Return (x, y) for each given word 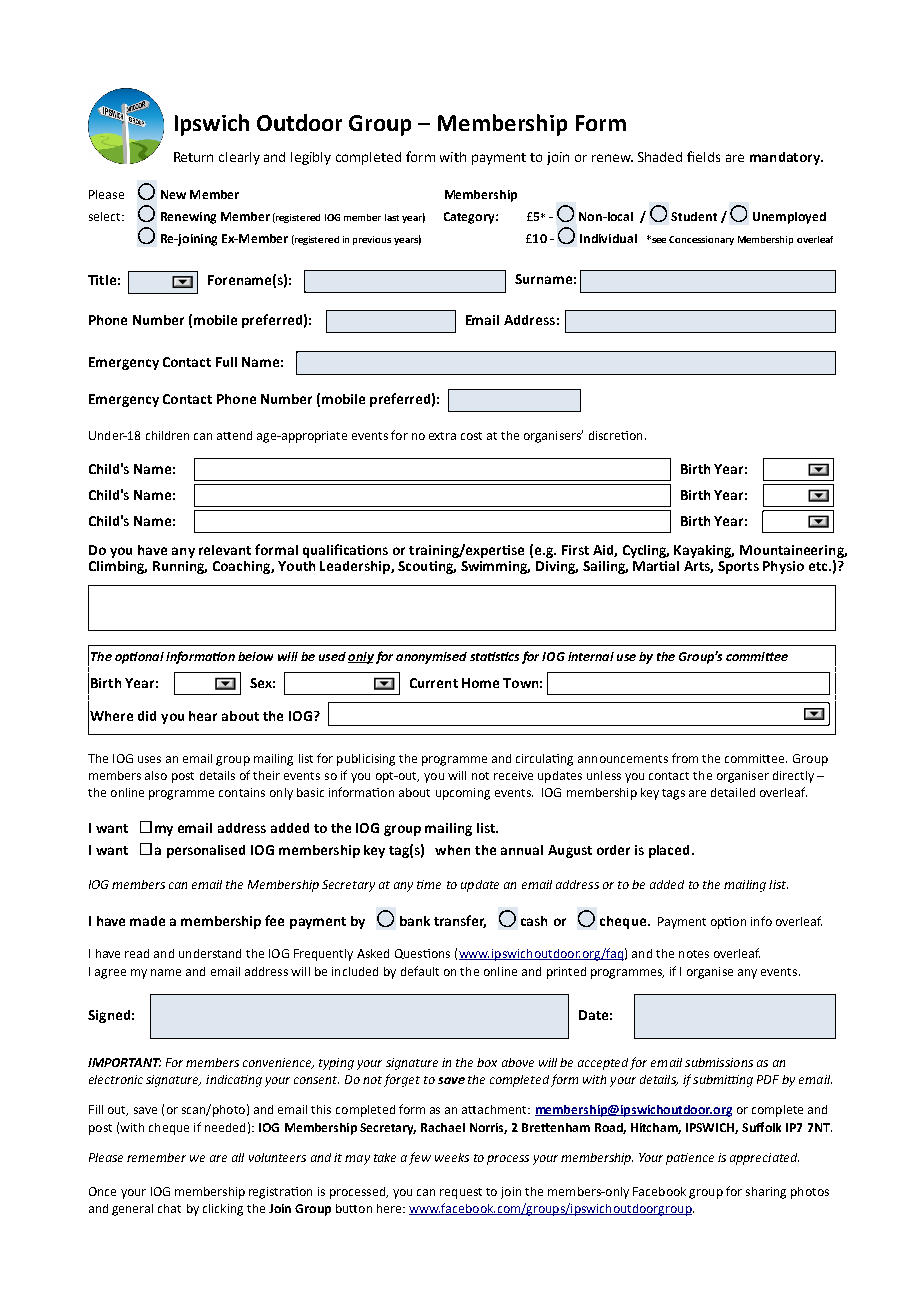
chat (169, 1208)
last (392, 217)
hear (203, 716)
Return (193, 157)
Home (480, 683)
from (685, 758)
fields (703, 156)
